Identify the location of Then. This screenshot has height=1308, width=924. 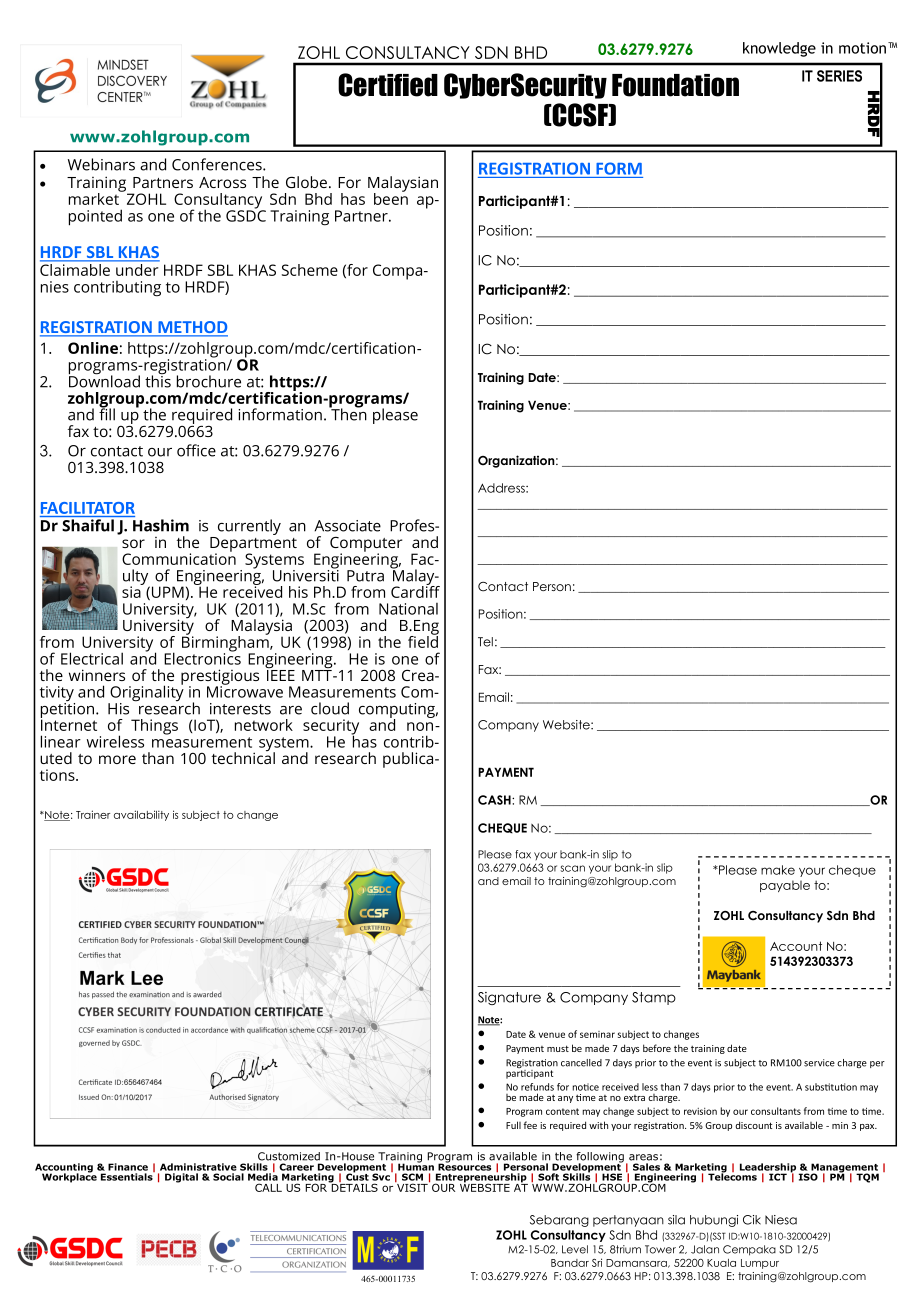
(348, 413).
